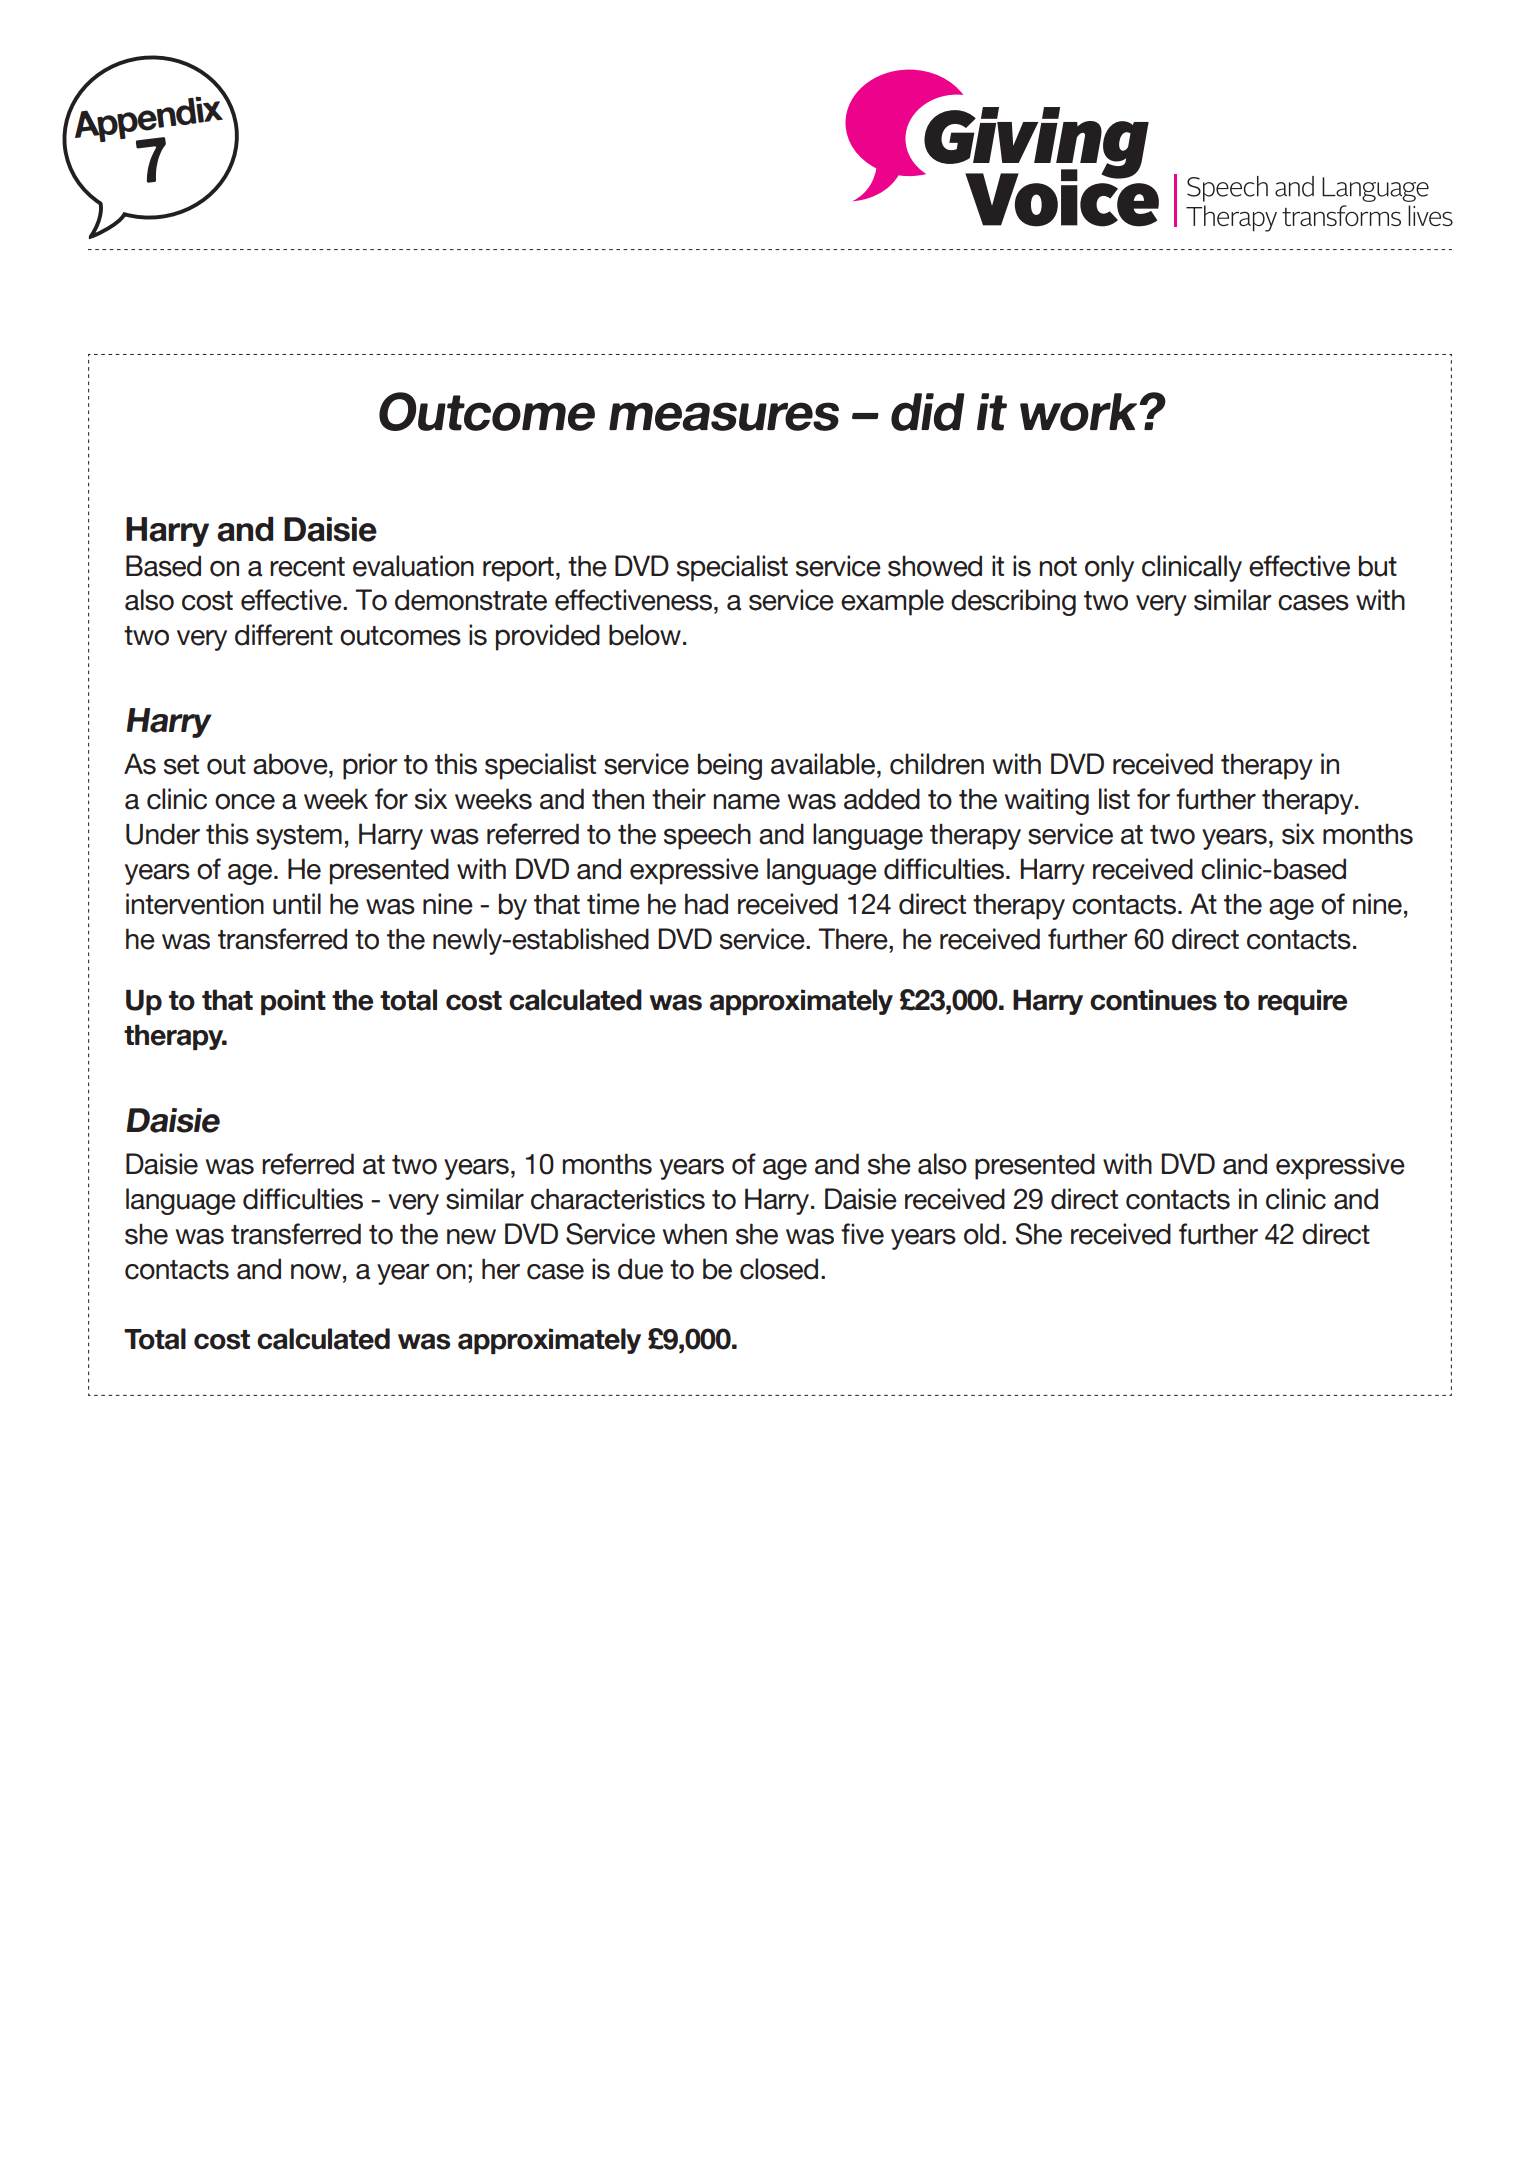  I want to click on now, so click(316, 1272).
